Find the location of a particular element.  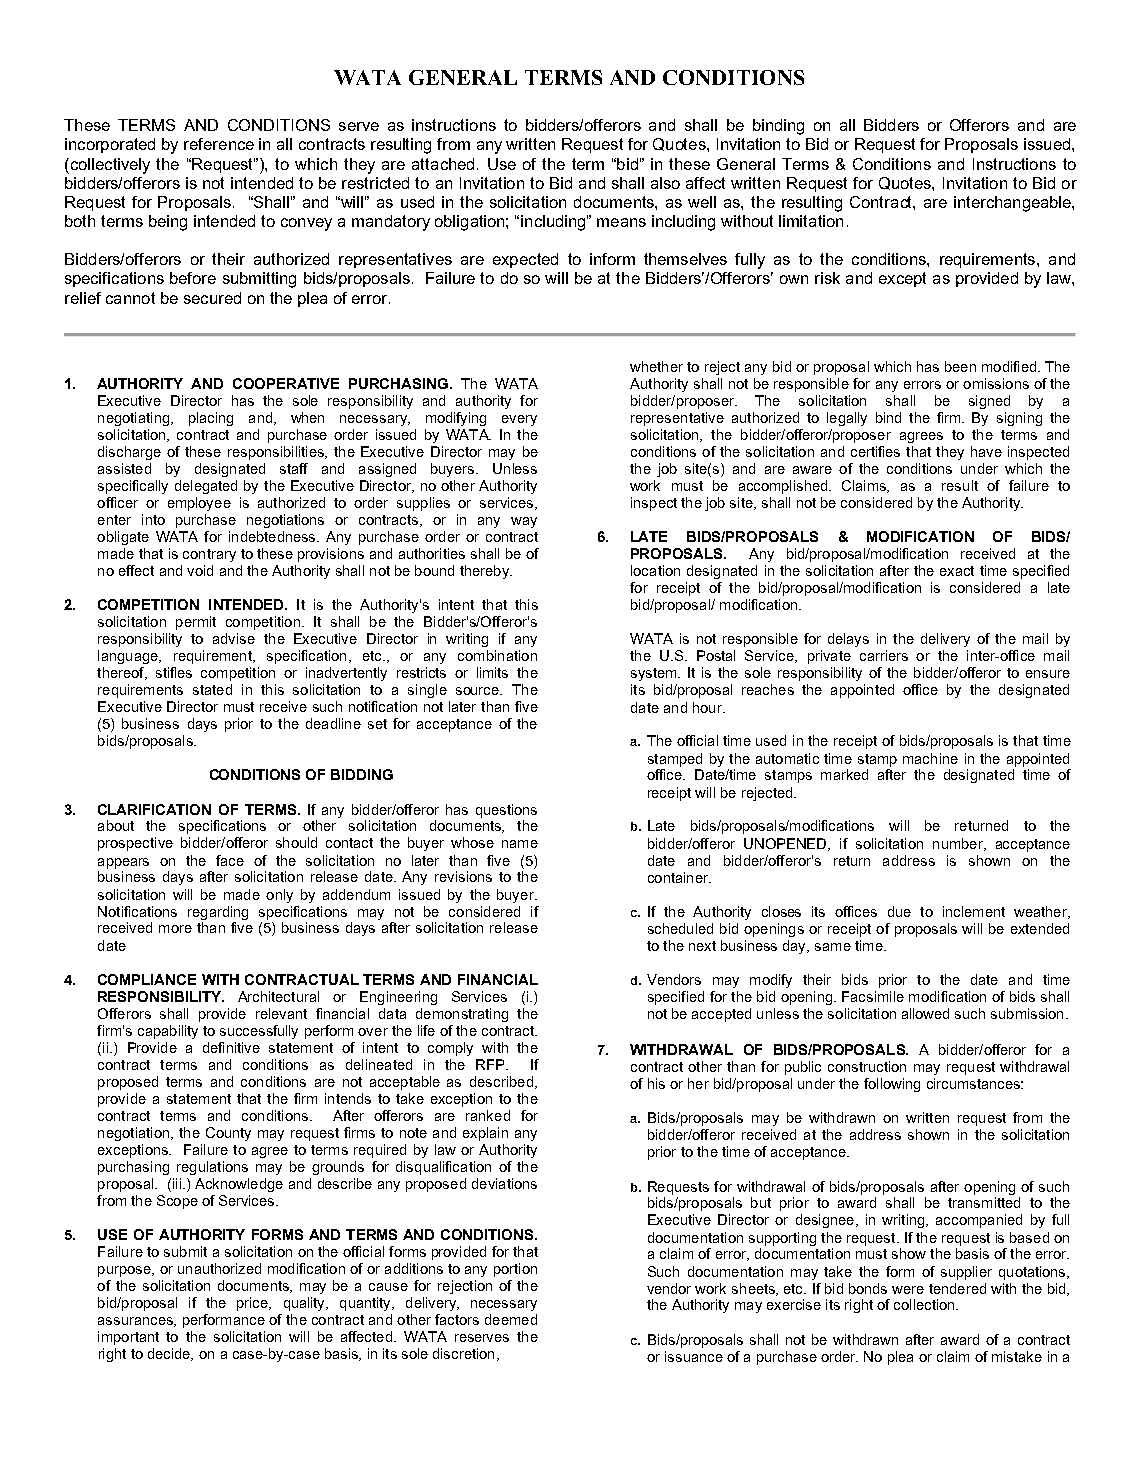

stated is located at coordinates (212, 689).
